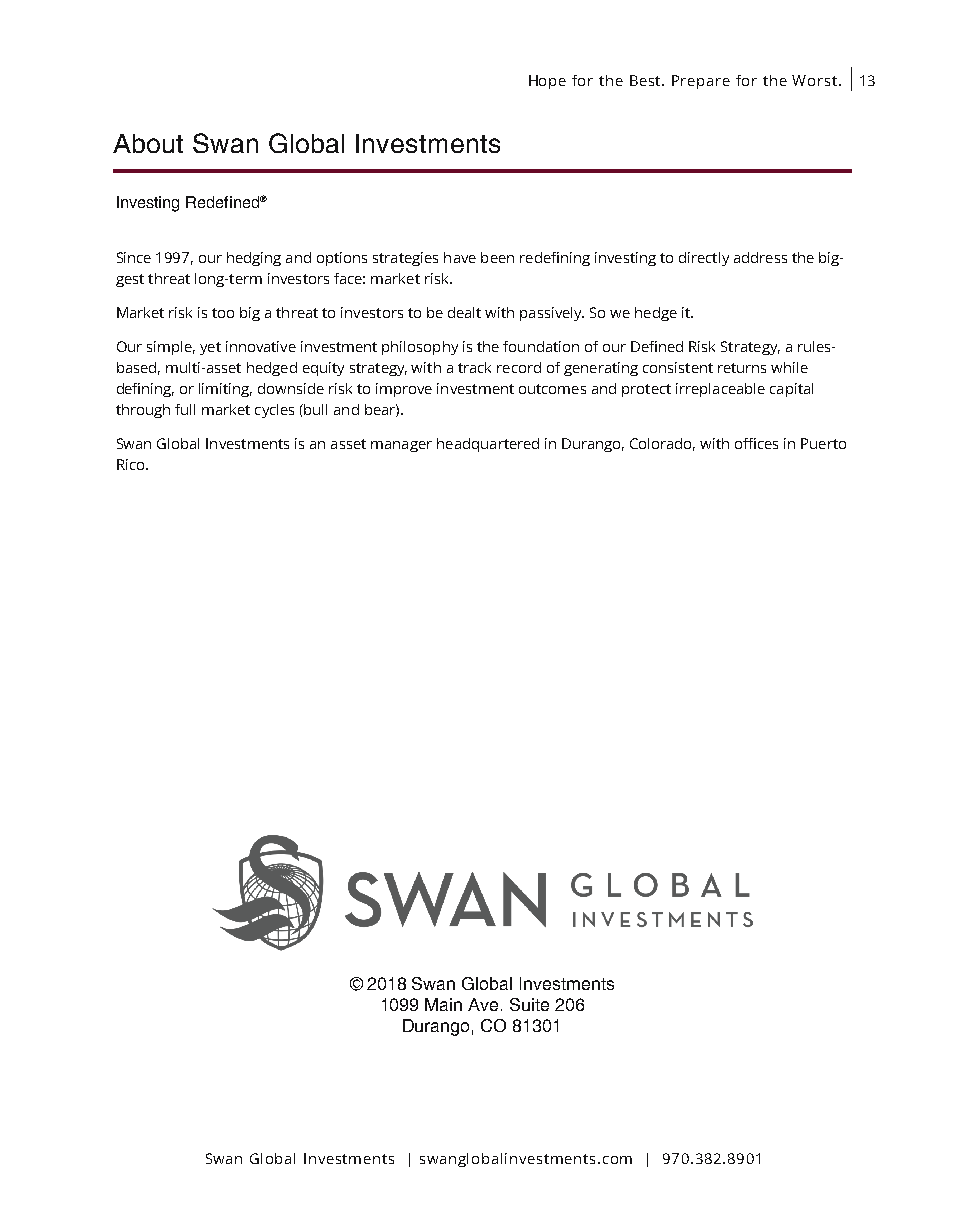 Image resolution: width=964 pixels, height=1232 pixels. Describe the element at coordinates (547, 82) in the screenshot. I see `Hope` at that location.
